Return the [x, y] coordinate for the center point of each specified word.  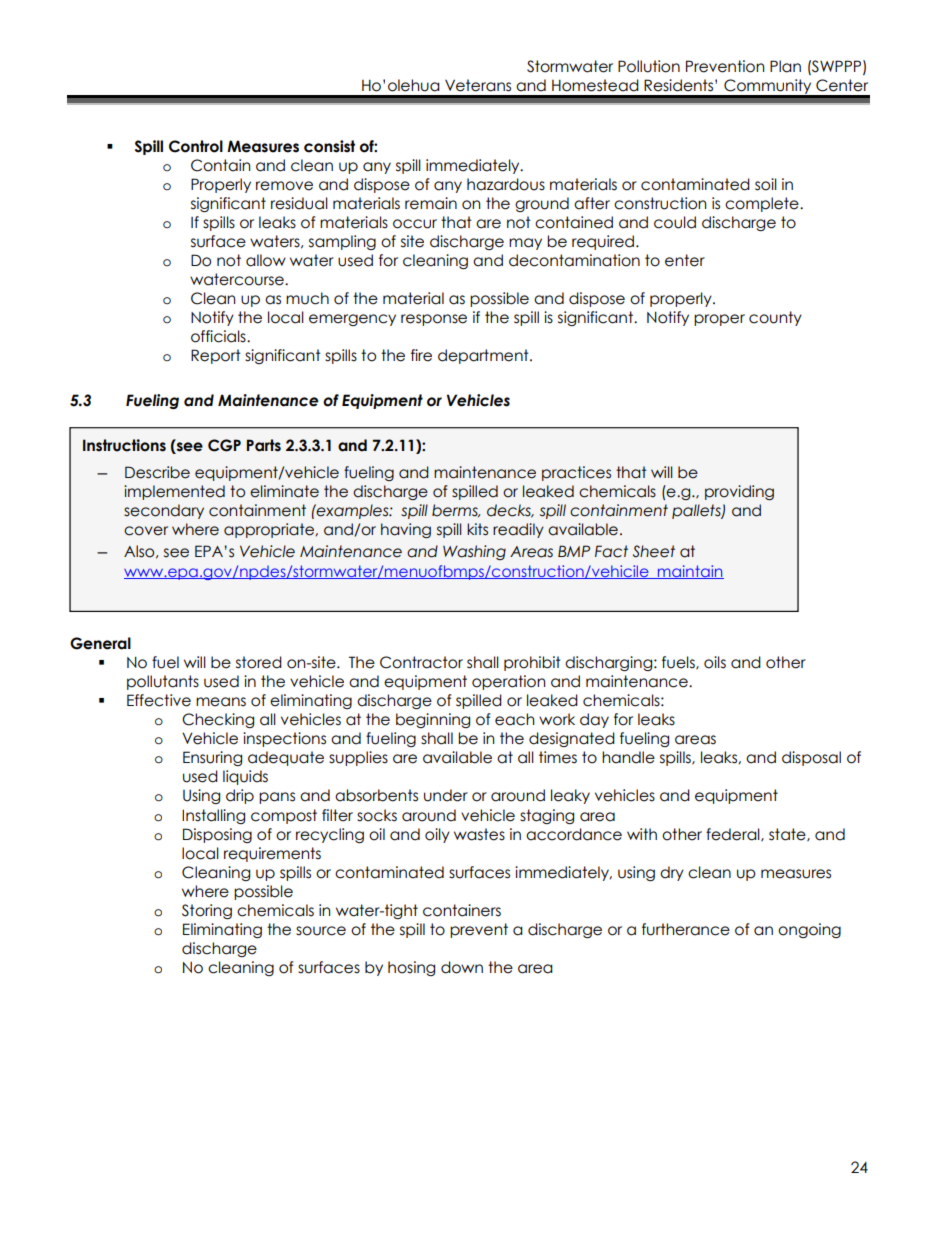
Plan [785, 66]
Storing [207, 911]
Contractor [421, 662]
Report [216, 356]
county [775, 318]
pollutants [163, 682]
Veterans [478, 85]
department [484, 356]
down [462, 967]
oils [715, 662]
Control [196, 146]
